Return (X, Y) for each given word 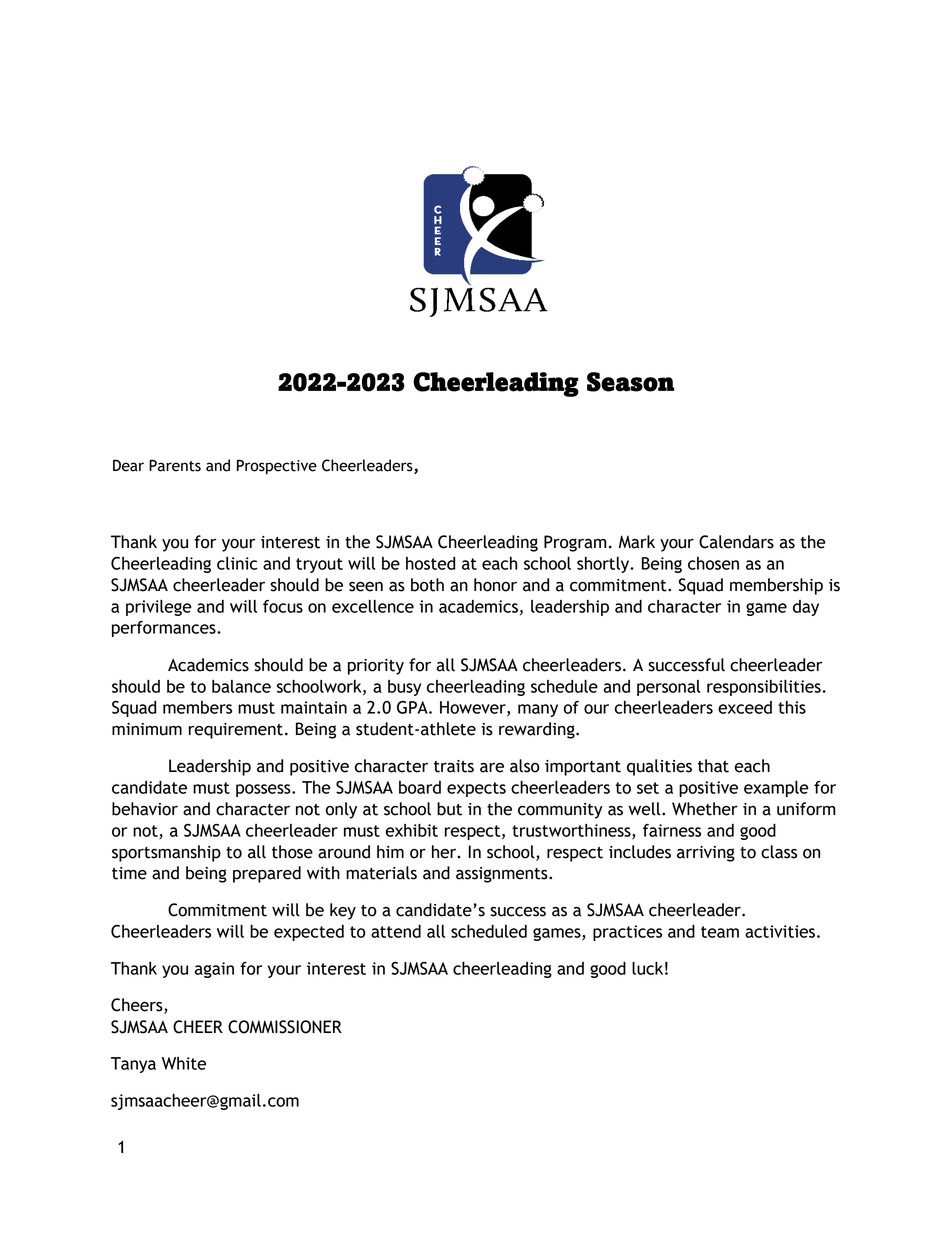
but (449, 809)
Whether (705, 809)
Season (630, 382)
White (184, 1063)
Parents (175, 466)
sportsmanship (166, 853)
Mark (637, 542)
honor (495, 585)
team (720, 932)
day (806, 608)
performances (165, 629)
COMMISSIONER (285, 1027)
